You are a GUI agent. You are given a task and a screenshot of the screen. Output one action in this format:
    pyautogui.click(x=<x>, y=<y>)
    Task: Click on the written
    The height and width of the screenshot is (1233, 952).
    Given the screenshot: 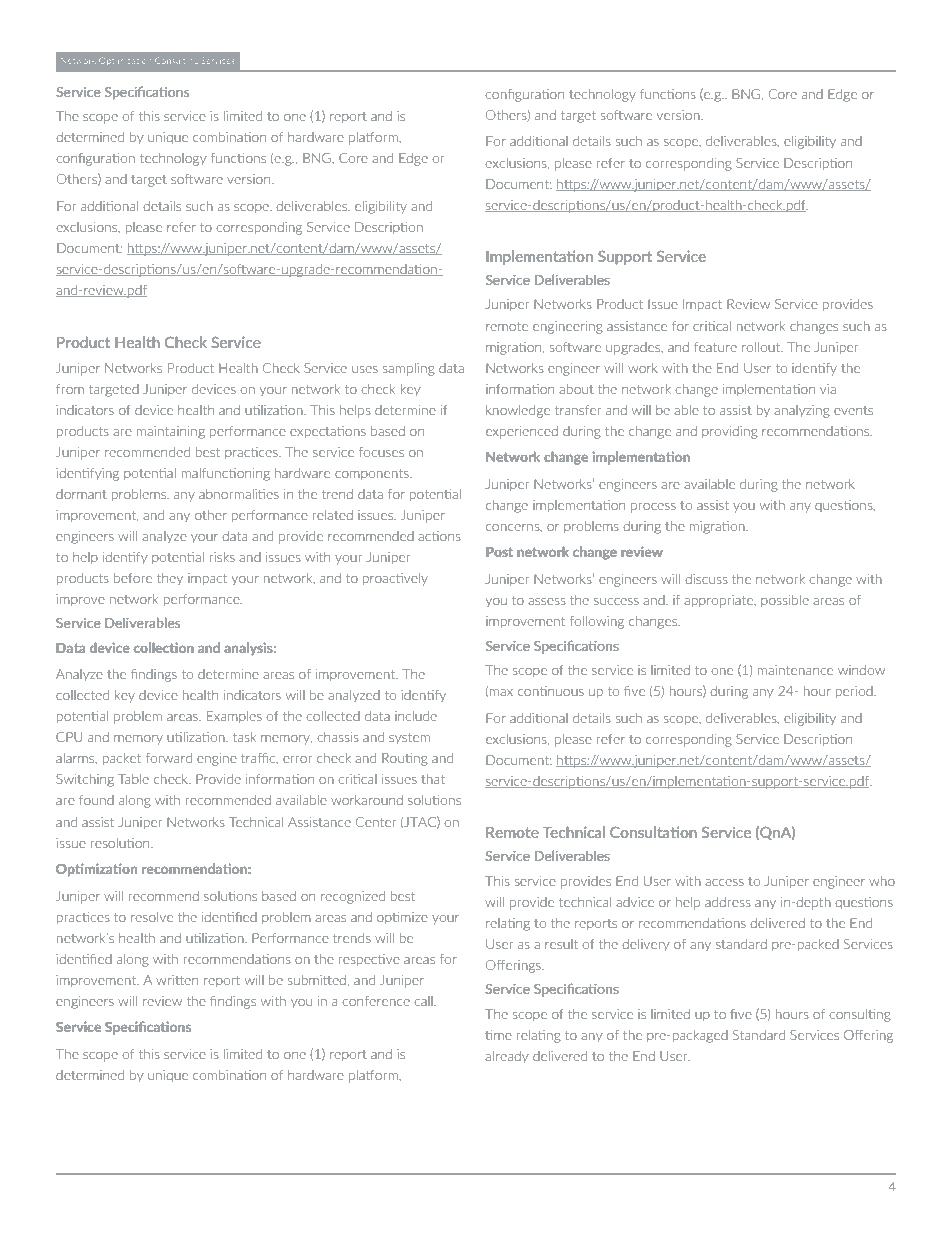 What is the action you would take?
    pyautogui.click(x=177, y=980)
